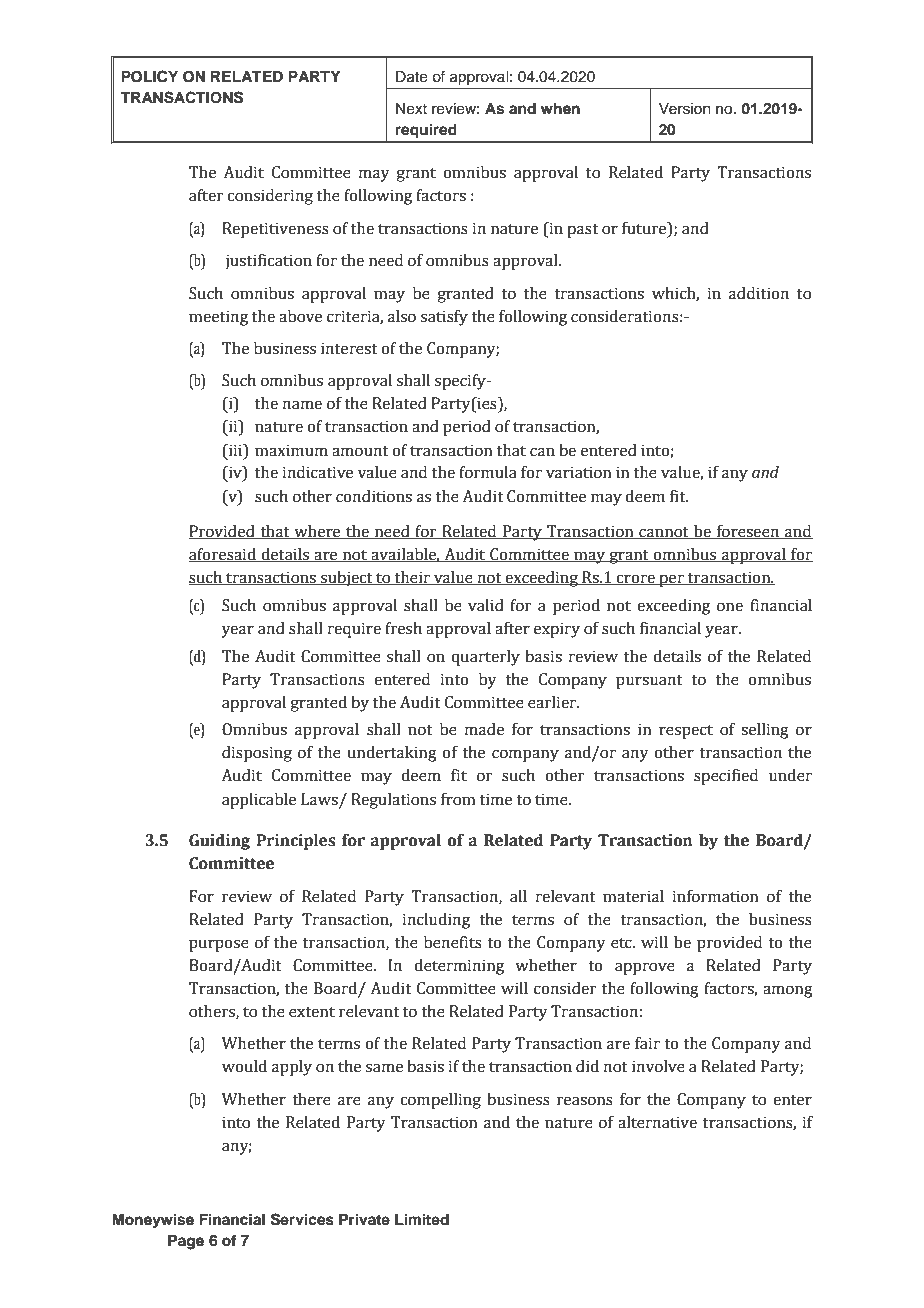 This image has width=924, height=1308. Describe the element at coordinates (411, 109) in the image. I see `Next` at that location.
